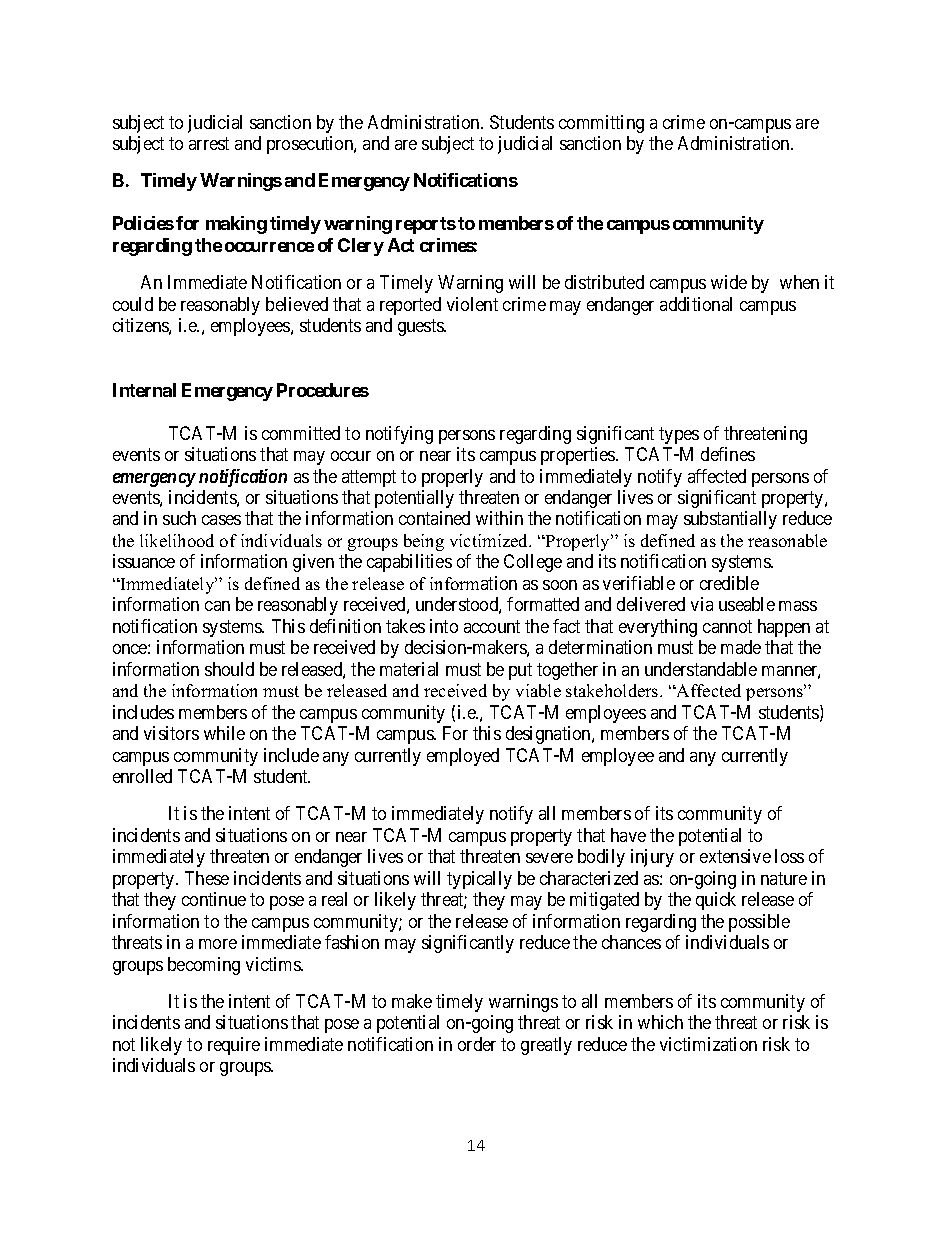 Image resolution: width=952 pixels, height=1233 pixels. What do you see at coordinates (479, 880) in the screenshot?
I see `typically` at bounding box center [479, 880].
